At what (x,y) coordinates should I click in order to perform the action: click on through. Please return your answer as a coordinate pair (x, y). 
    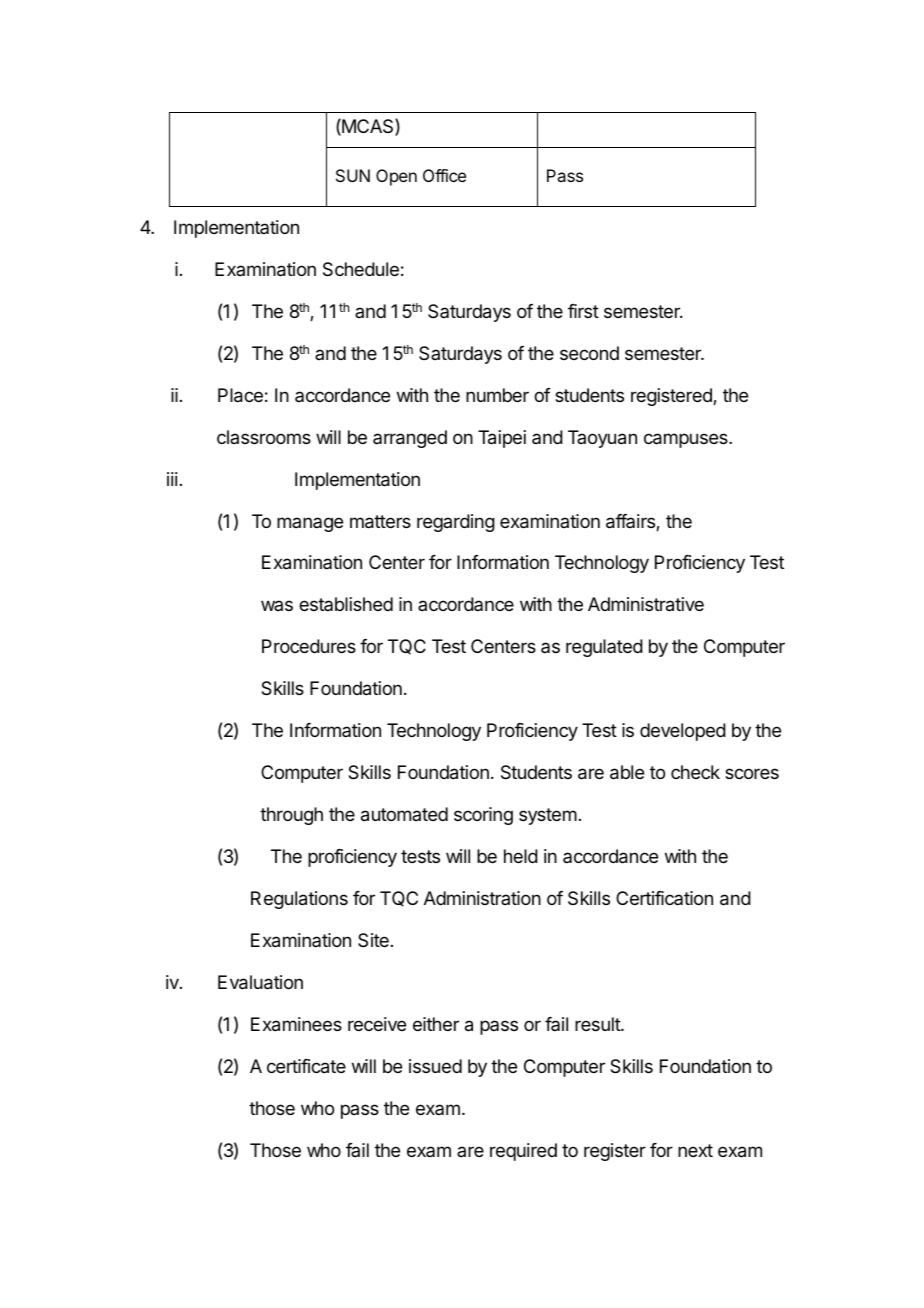
    Looking at the image, I should click on (291, 816).
